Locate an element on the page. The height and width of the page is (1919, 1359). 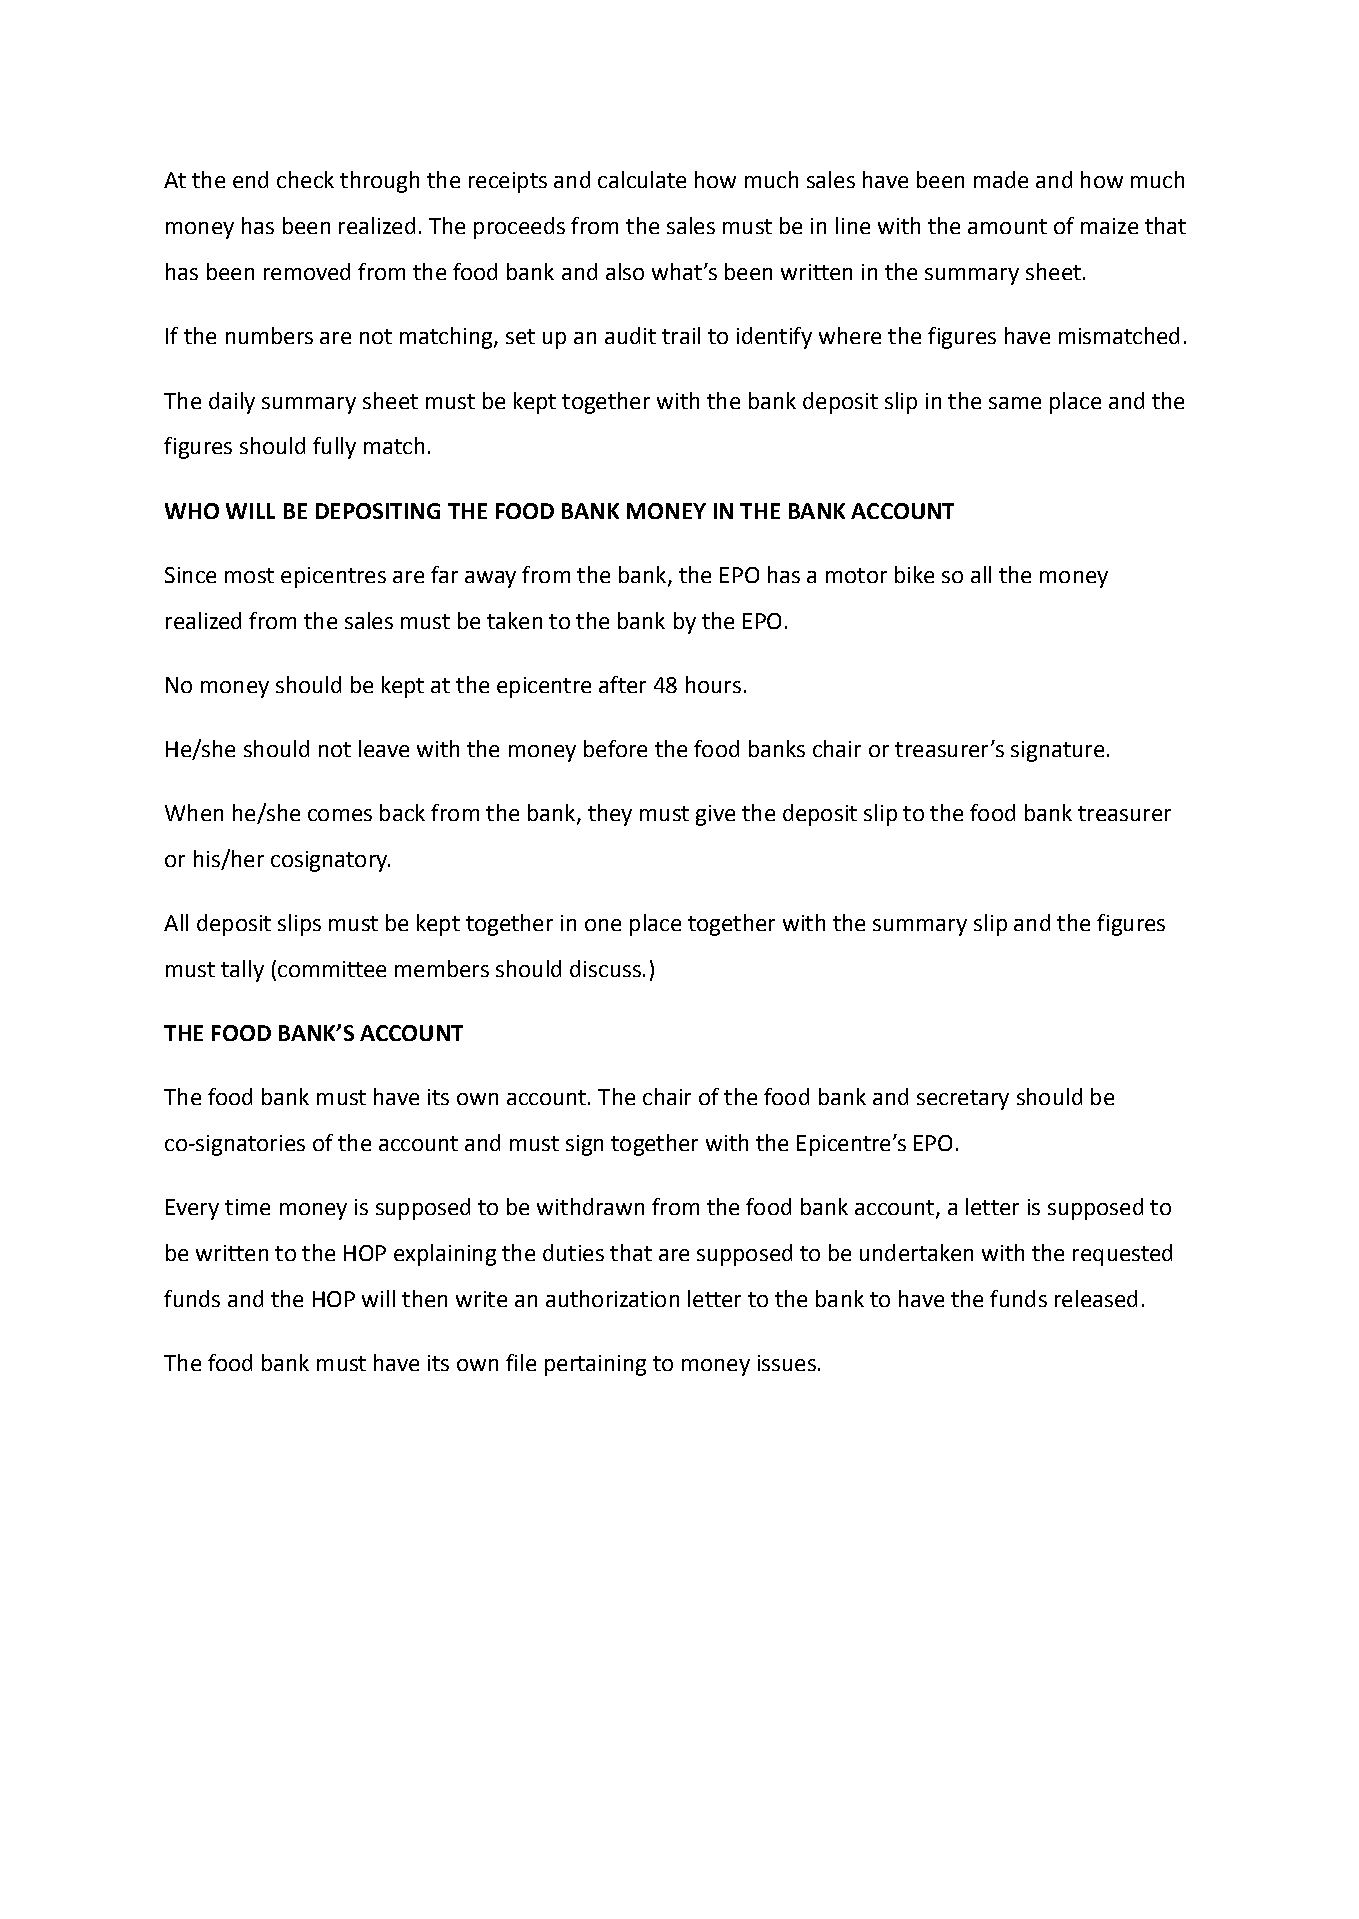
most is located at coordinates (249, 575).
